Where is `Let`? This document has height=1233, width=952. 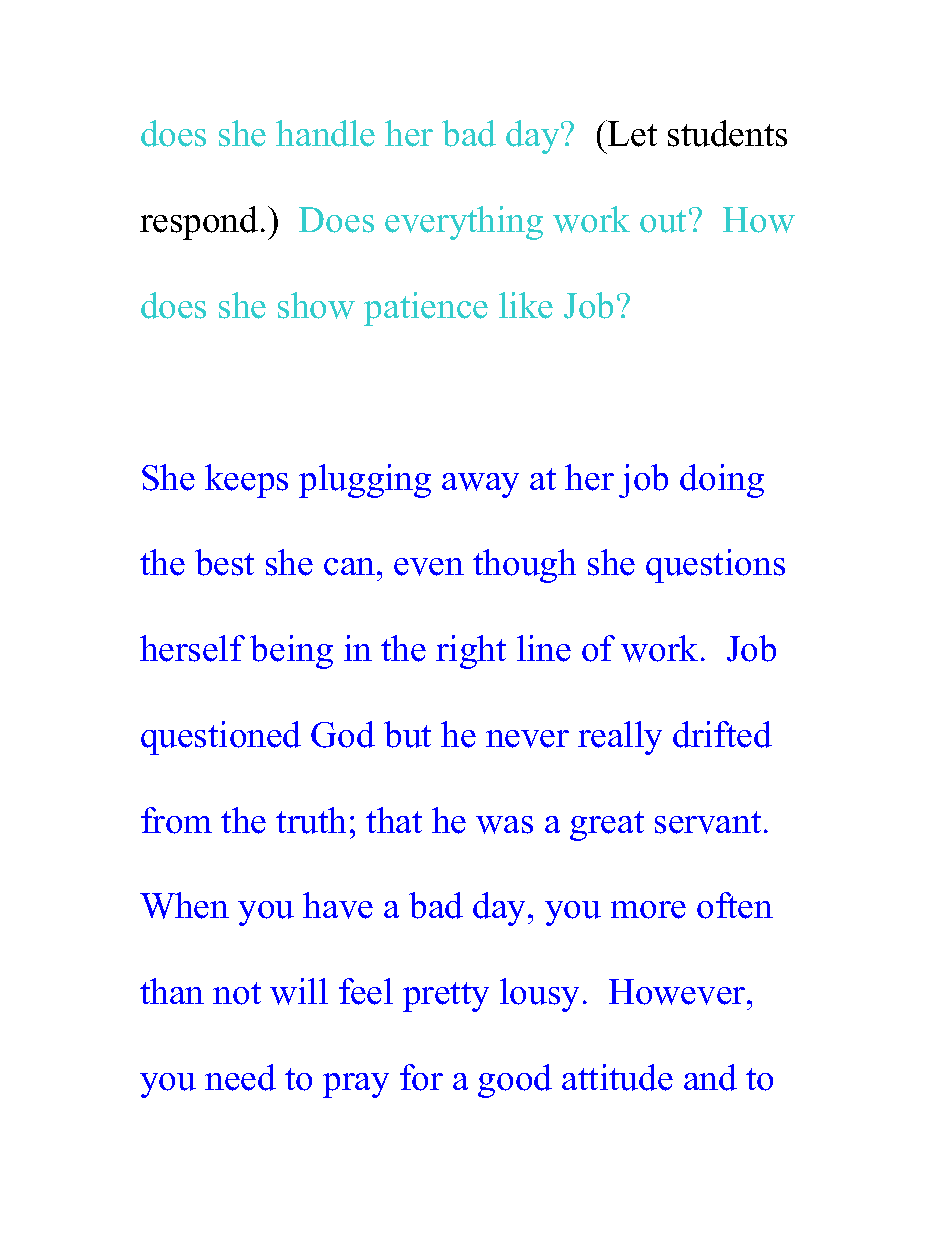
Let is located at coordinates (631, 133).
